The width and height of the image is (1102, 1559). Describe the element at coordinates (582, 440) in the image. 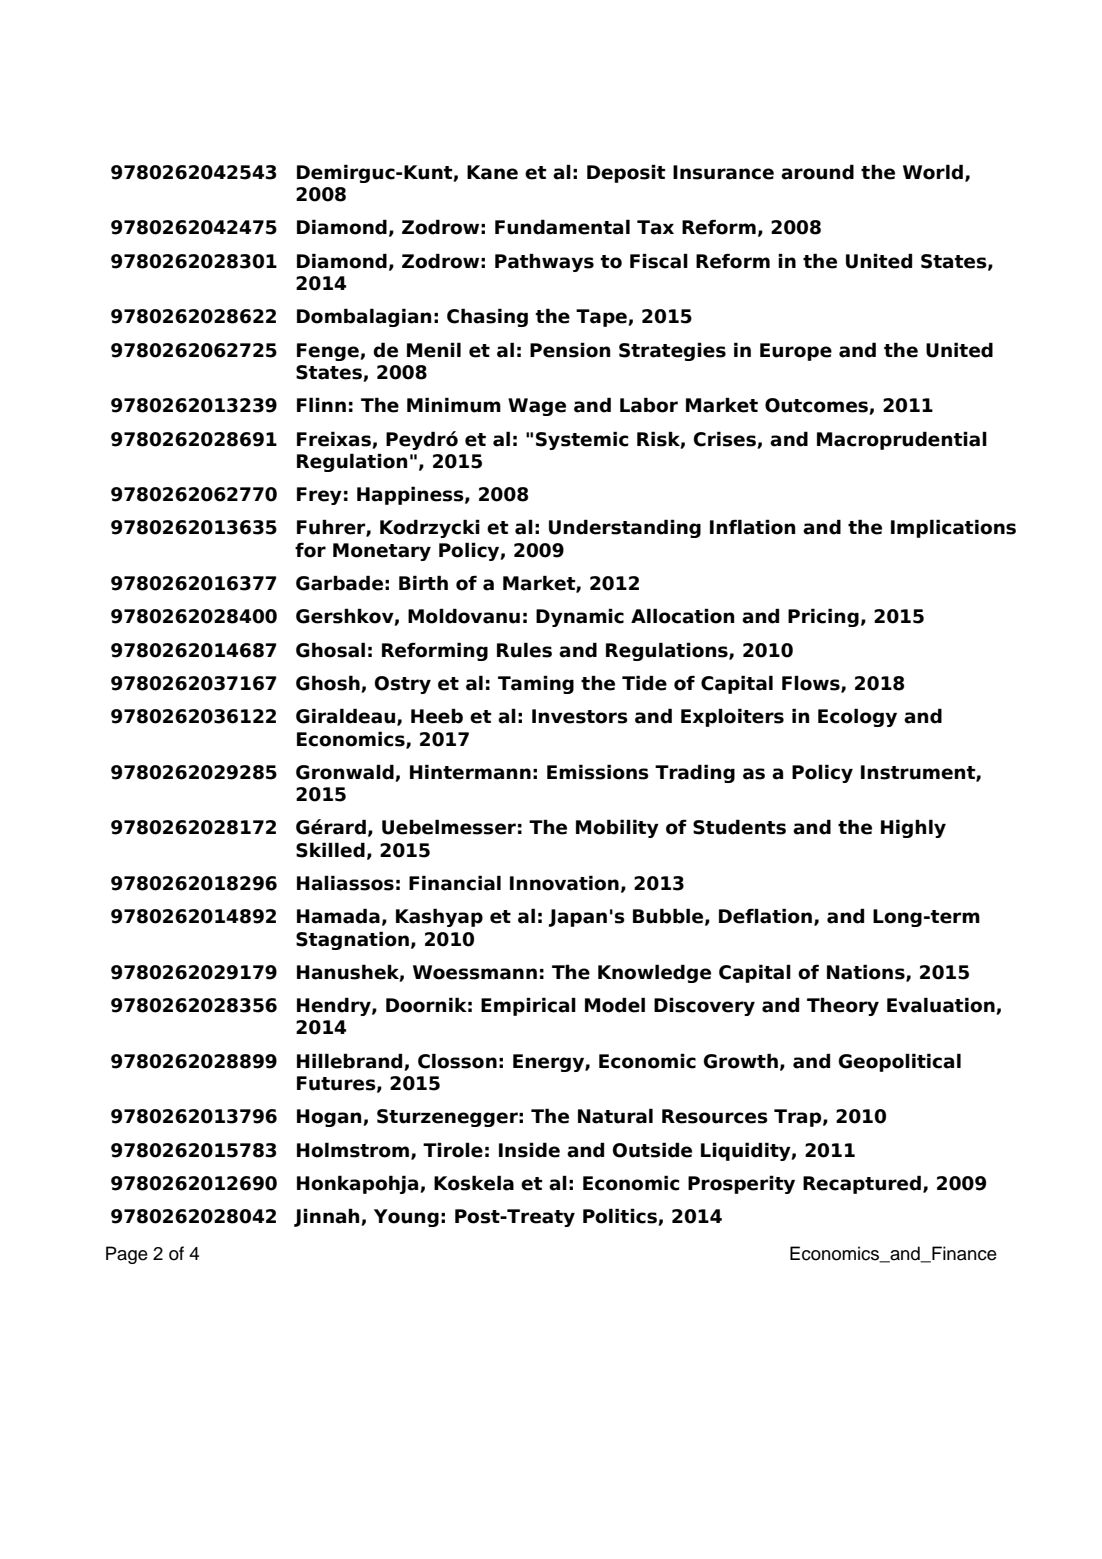

I see `Systemic` at that location.
